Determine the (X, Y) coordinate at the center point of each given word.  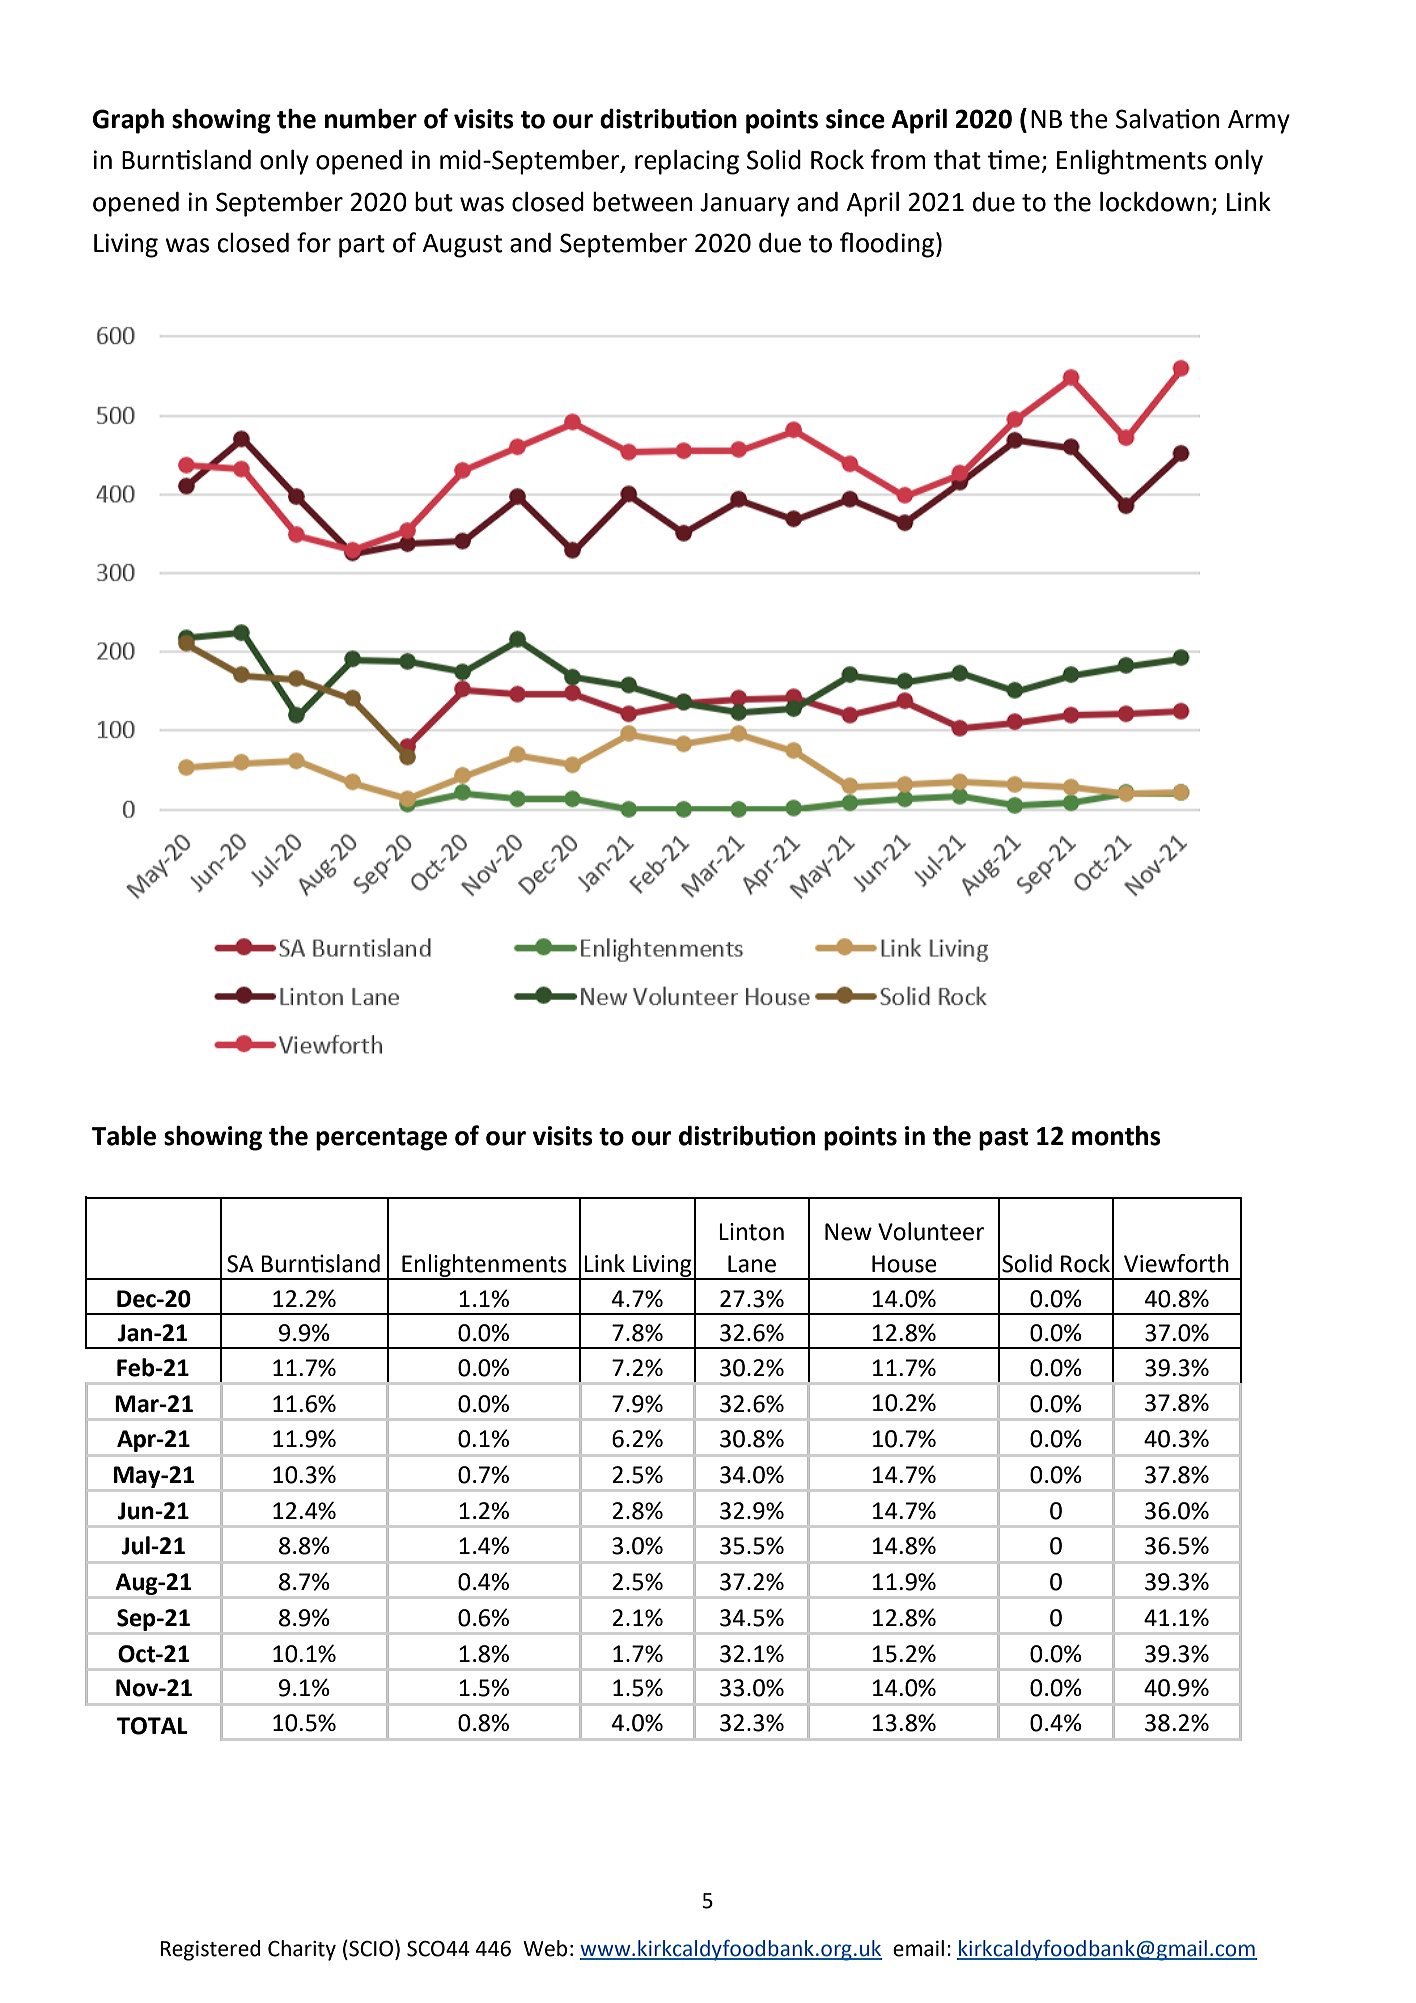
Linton (751, 1232)
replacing (687, 162)
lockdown (1154, 202)
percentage (381, 1139)
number (371, 118)
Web (545, 1948)
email (918, 1948)
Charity (302, 1950)
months (1116, 1136)
